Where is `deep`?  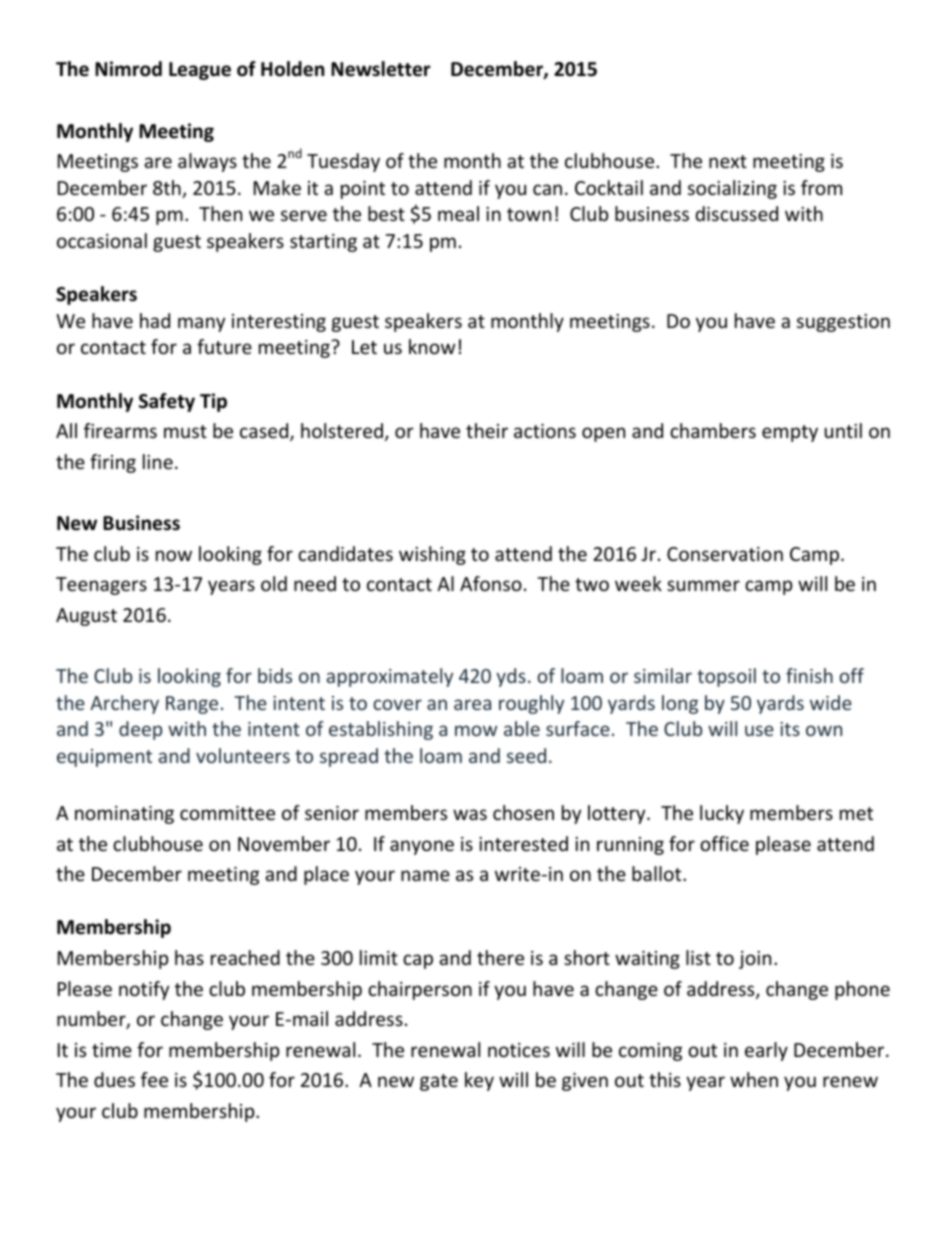 deep is located at coordinates (140, 730).
